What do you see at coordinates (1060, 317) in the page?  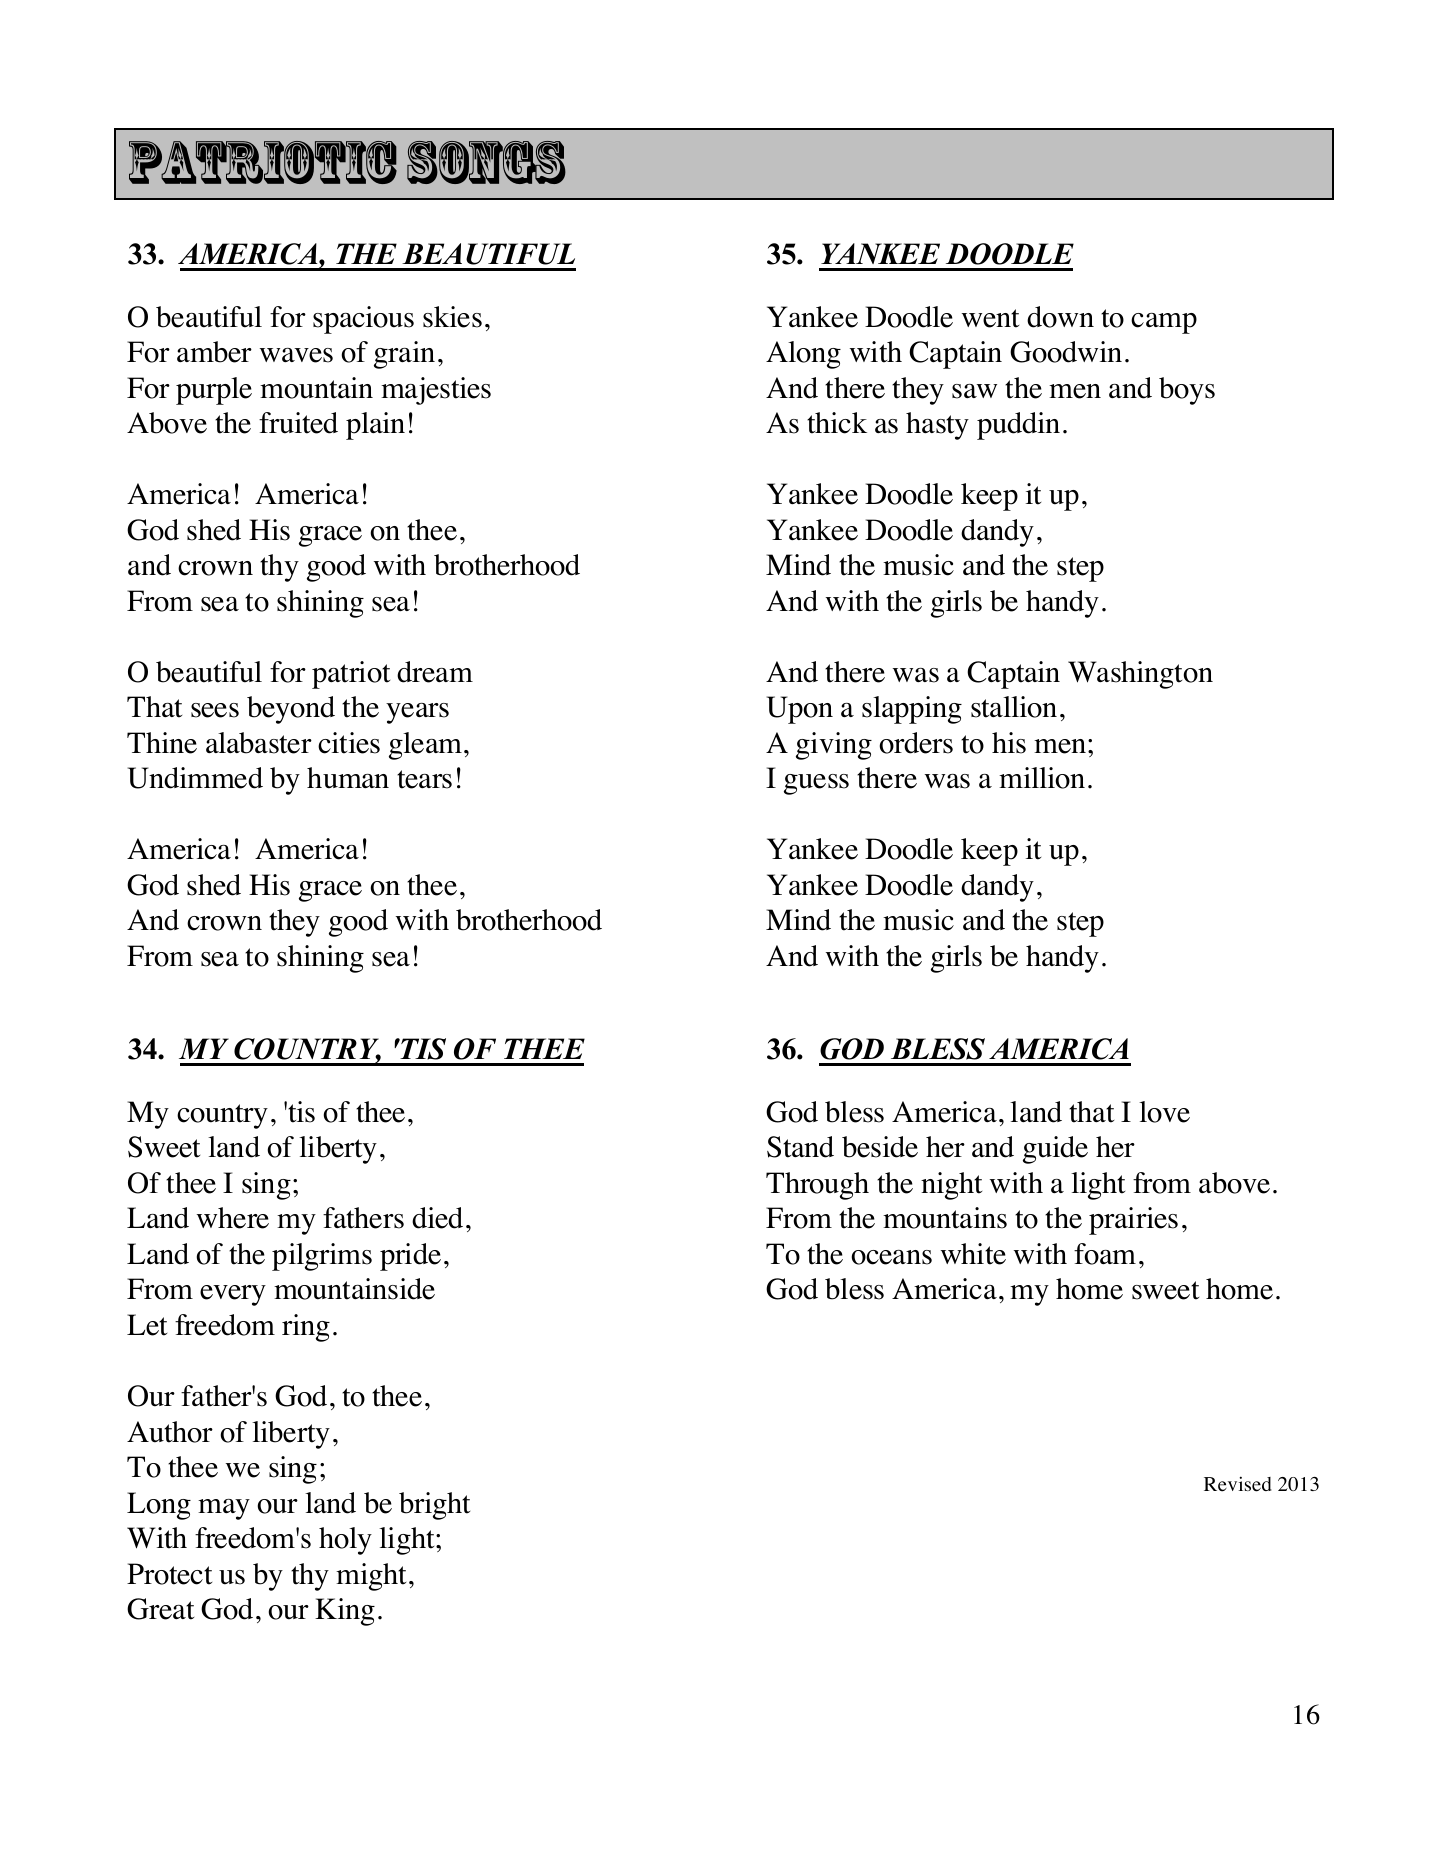 I see `down` at bounding box center [1060, 317].
